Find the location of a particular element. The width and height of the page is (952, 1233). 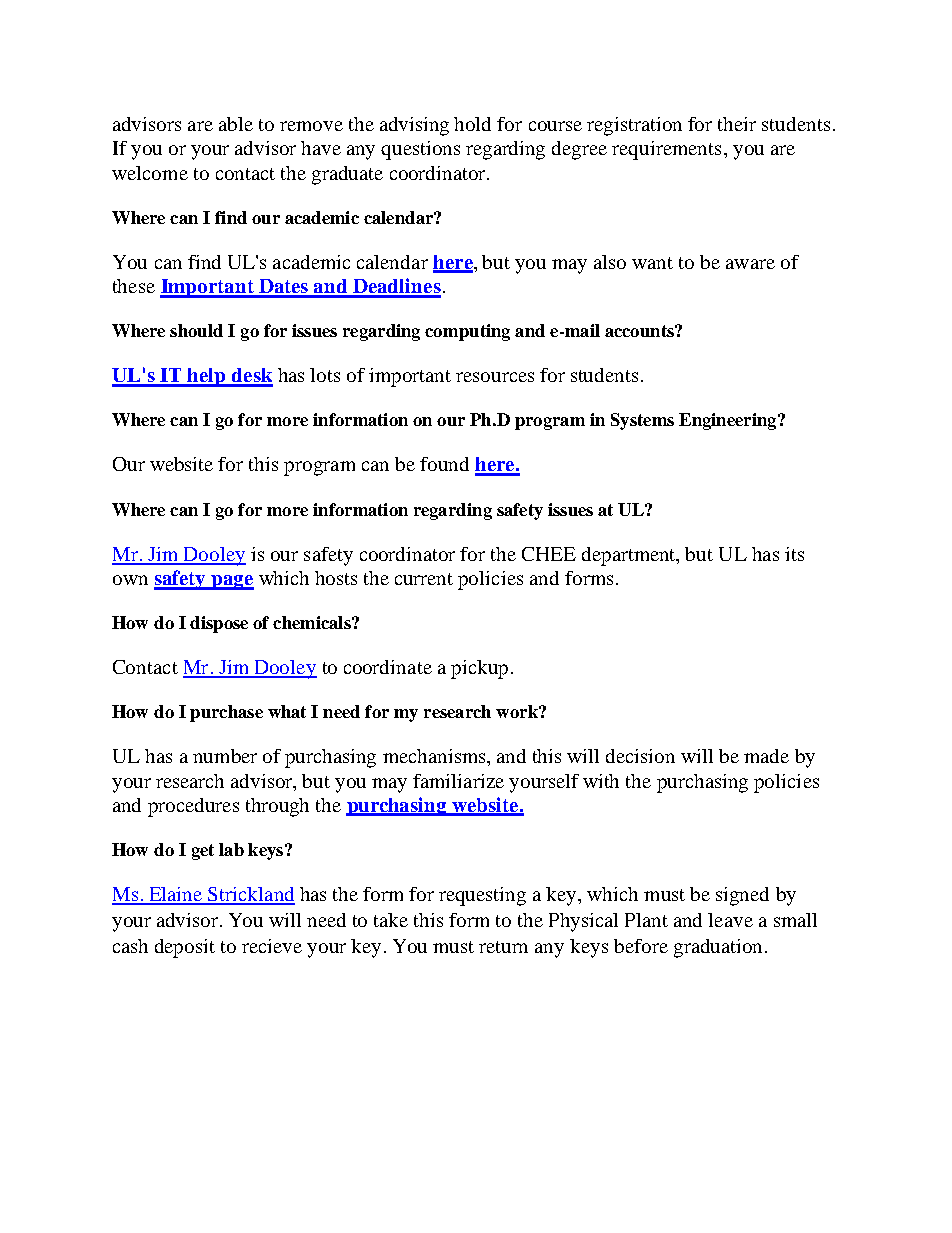

help is located at coordinates (207, 377).
